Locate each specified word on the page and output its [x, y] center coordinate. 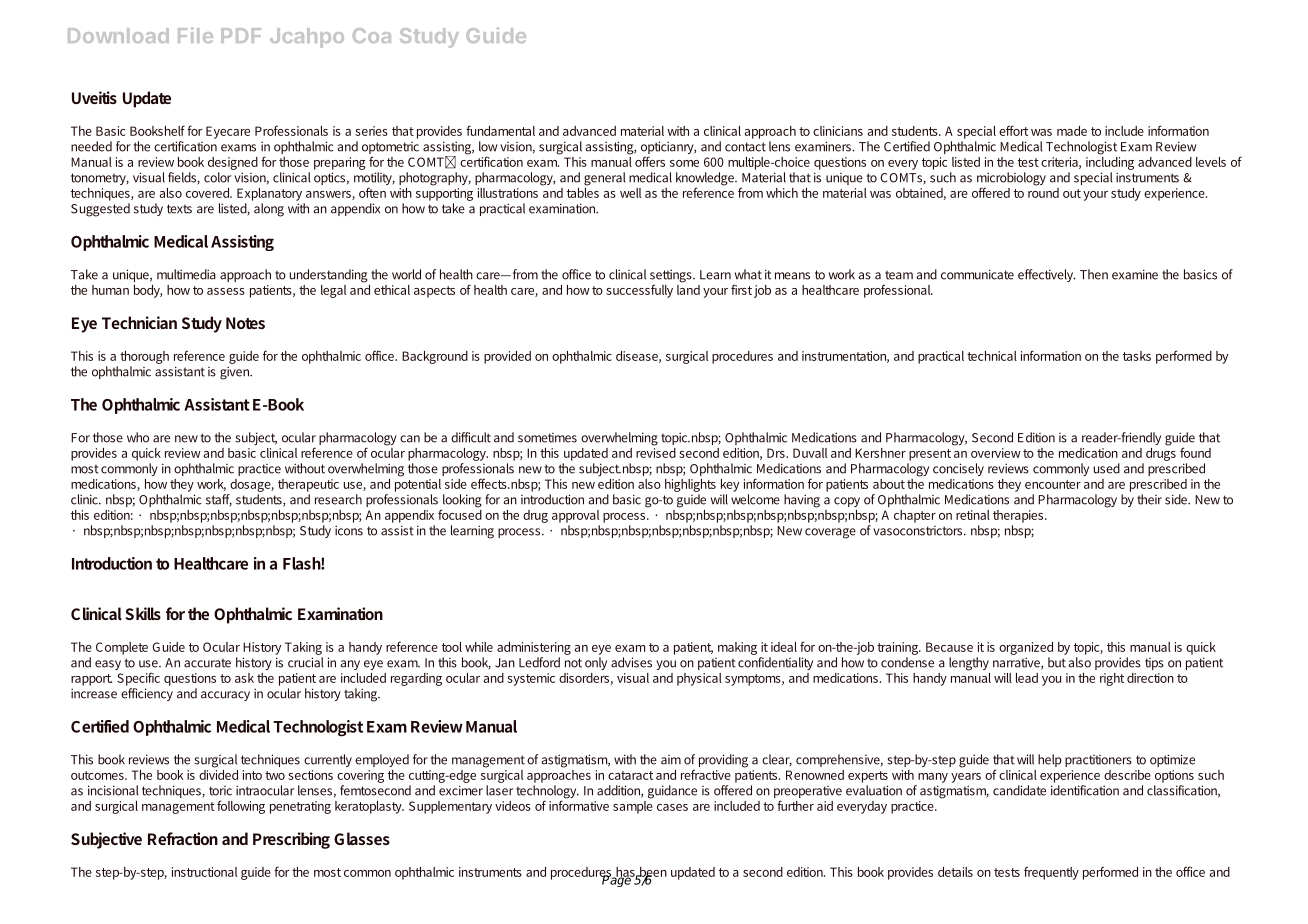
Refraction [183, 838]
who [138, 437]
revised [656, 451]
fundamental [500, 130]
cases [672, 807]
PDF [241, 35]
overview [996, 453]
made [1072, 131]
